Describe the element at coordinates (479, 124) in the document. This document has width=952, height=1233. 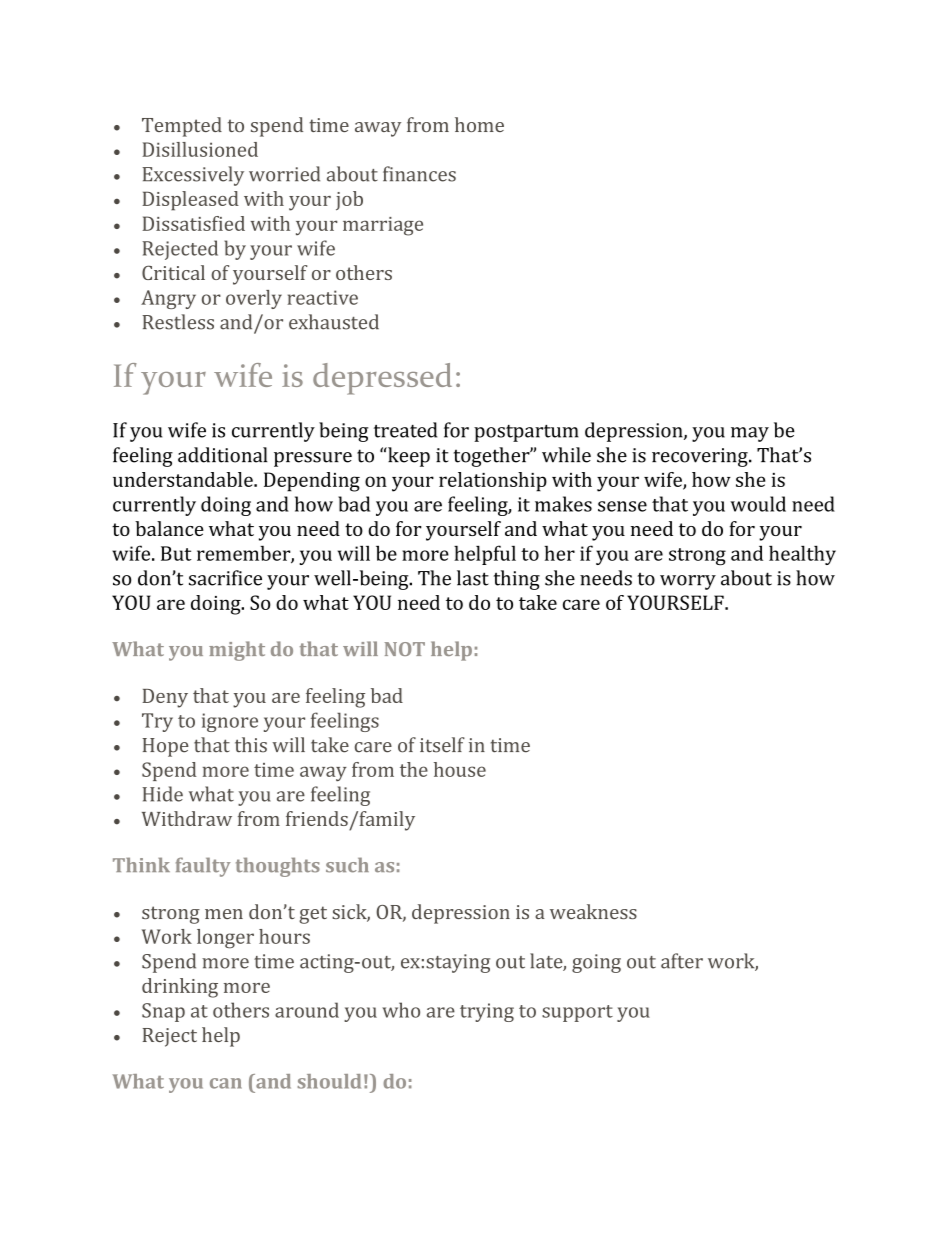
I see `home` at that location.
